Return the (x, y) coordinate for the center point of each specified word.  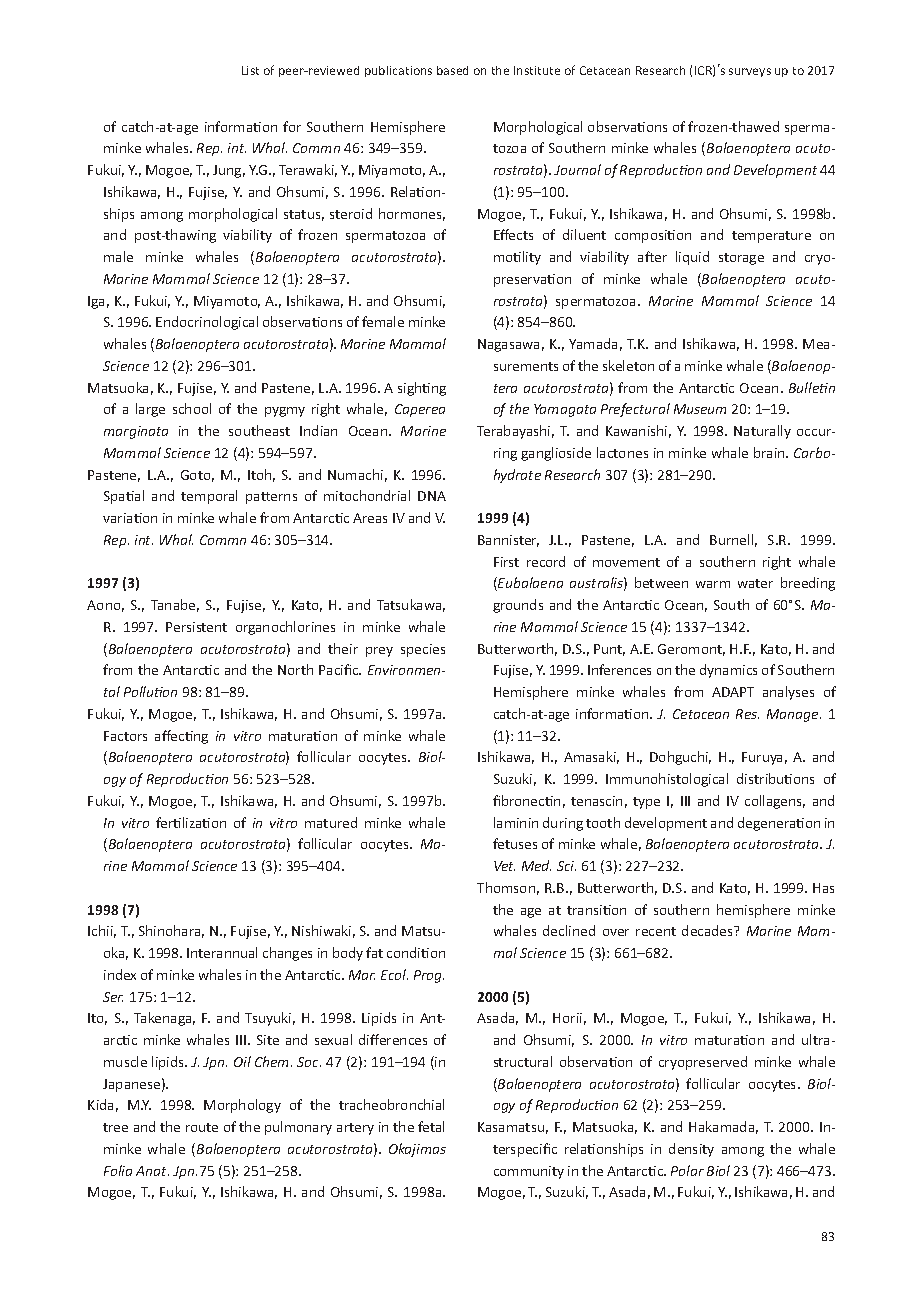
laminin (516, 822)
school (192, 408)
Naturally (762, 432)
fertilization (191, 822)
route (202, 1127)
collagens (775, 802)
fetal (431, 1126)
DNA (432, 496)
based (452, 70)
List (250, 70)
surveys (750, 72)
